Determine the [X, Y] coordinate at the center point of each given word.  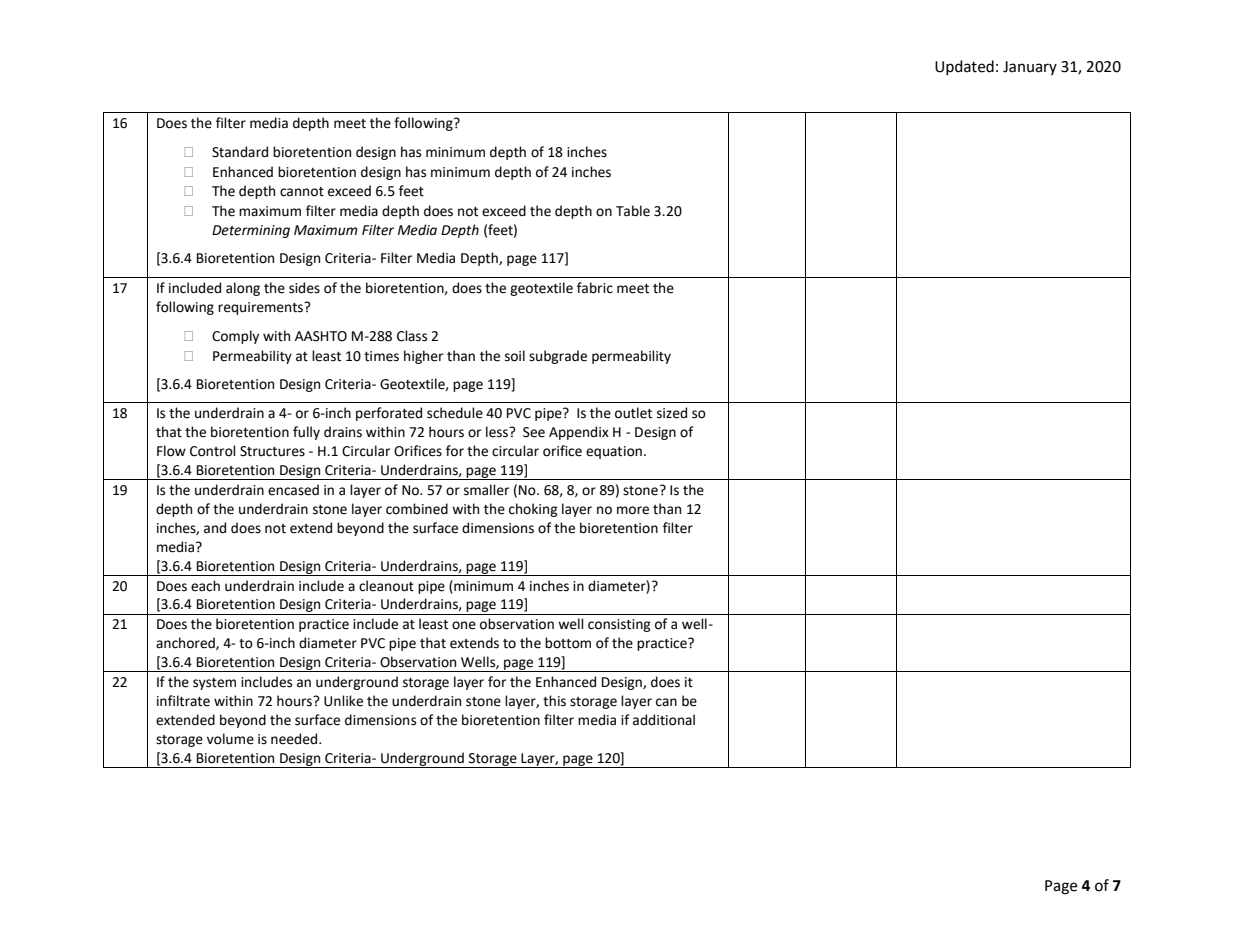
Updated [964, 67]
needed [295, 739]
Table [633, 211]
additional [664, 720]
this [554, 701]
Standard [240, 152]
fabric [595, 288]
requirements [262, 308]
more [633, 510]
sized [672, 413]
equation [614, 452]
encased [293, 490]
